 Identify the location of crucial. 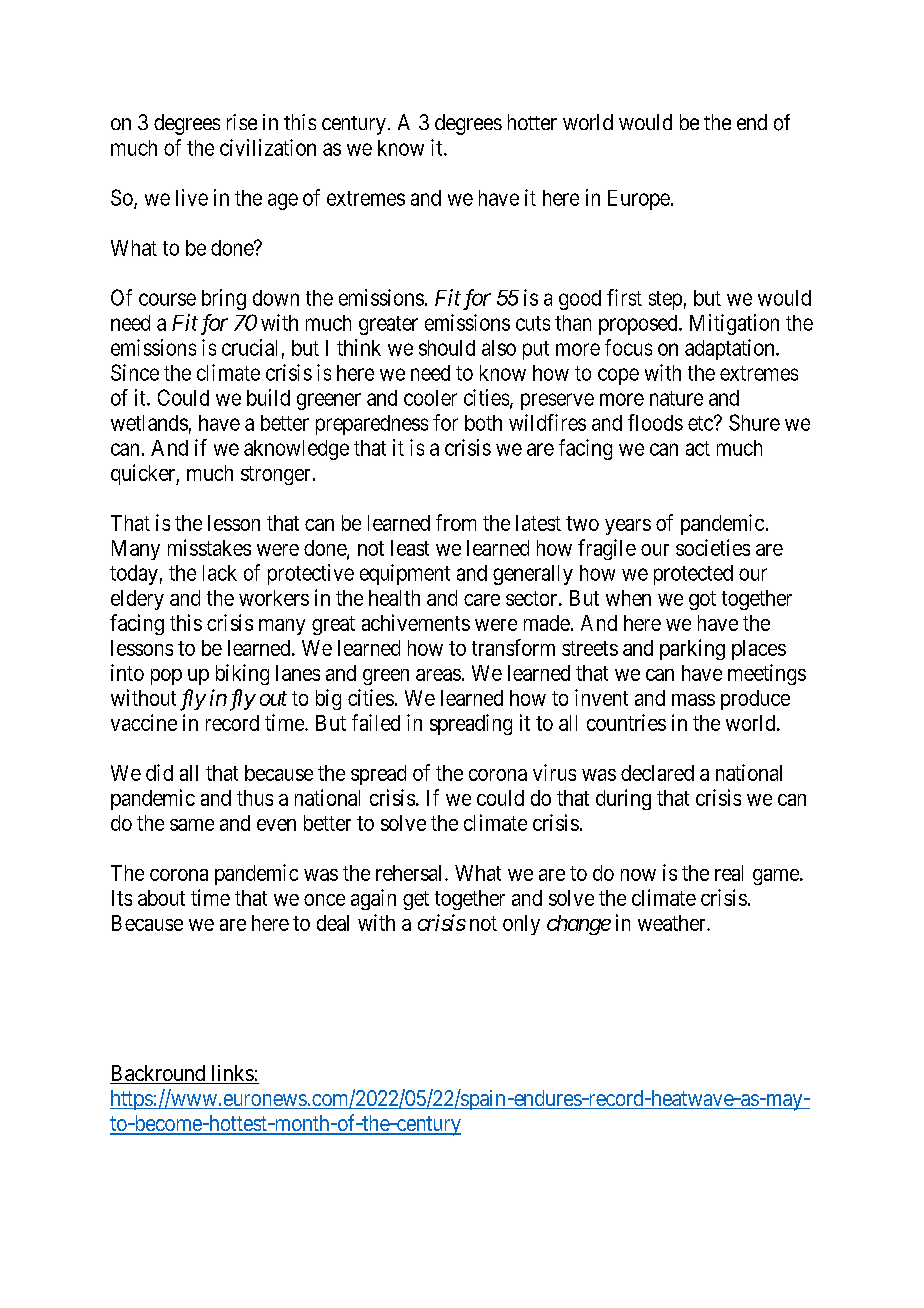
(249, 347).
